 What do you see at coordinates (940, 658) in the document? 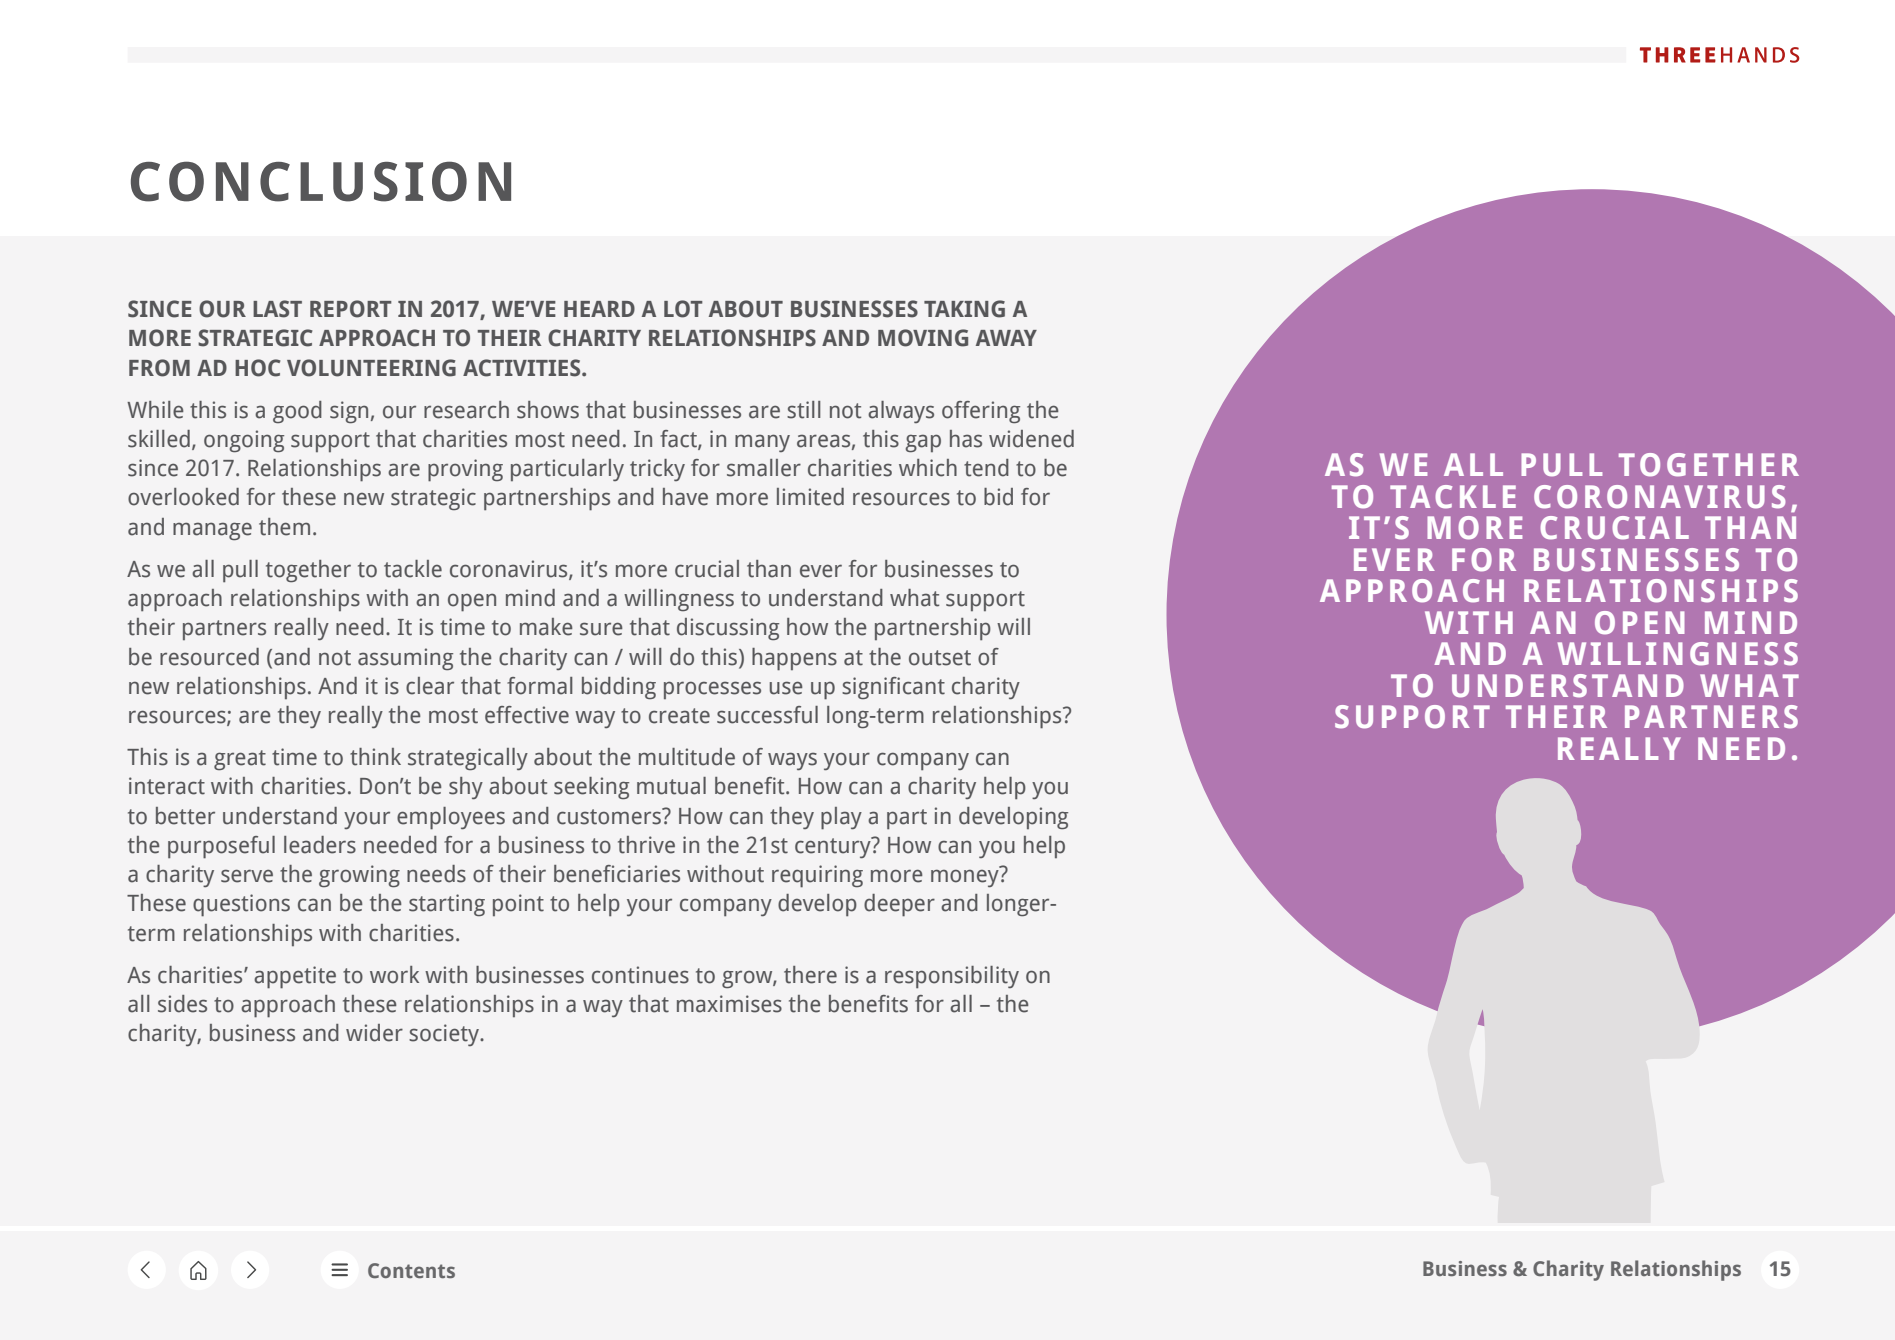
I see `outset` at bounding box center [940, 658].
